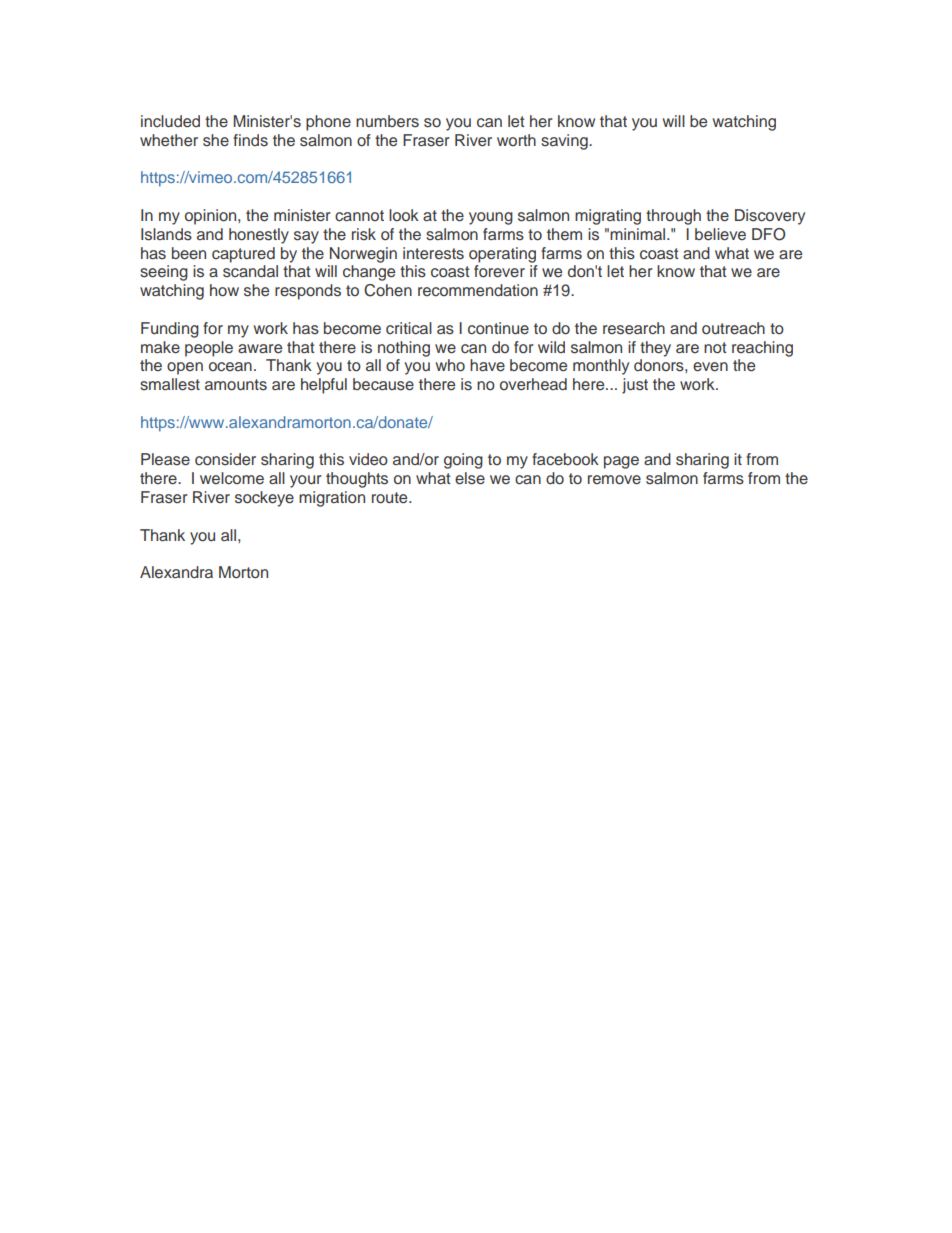 The width and height of the screenshot is (952, 1233). I want to click on welcome, so click(232, 478).
